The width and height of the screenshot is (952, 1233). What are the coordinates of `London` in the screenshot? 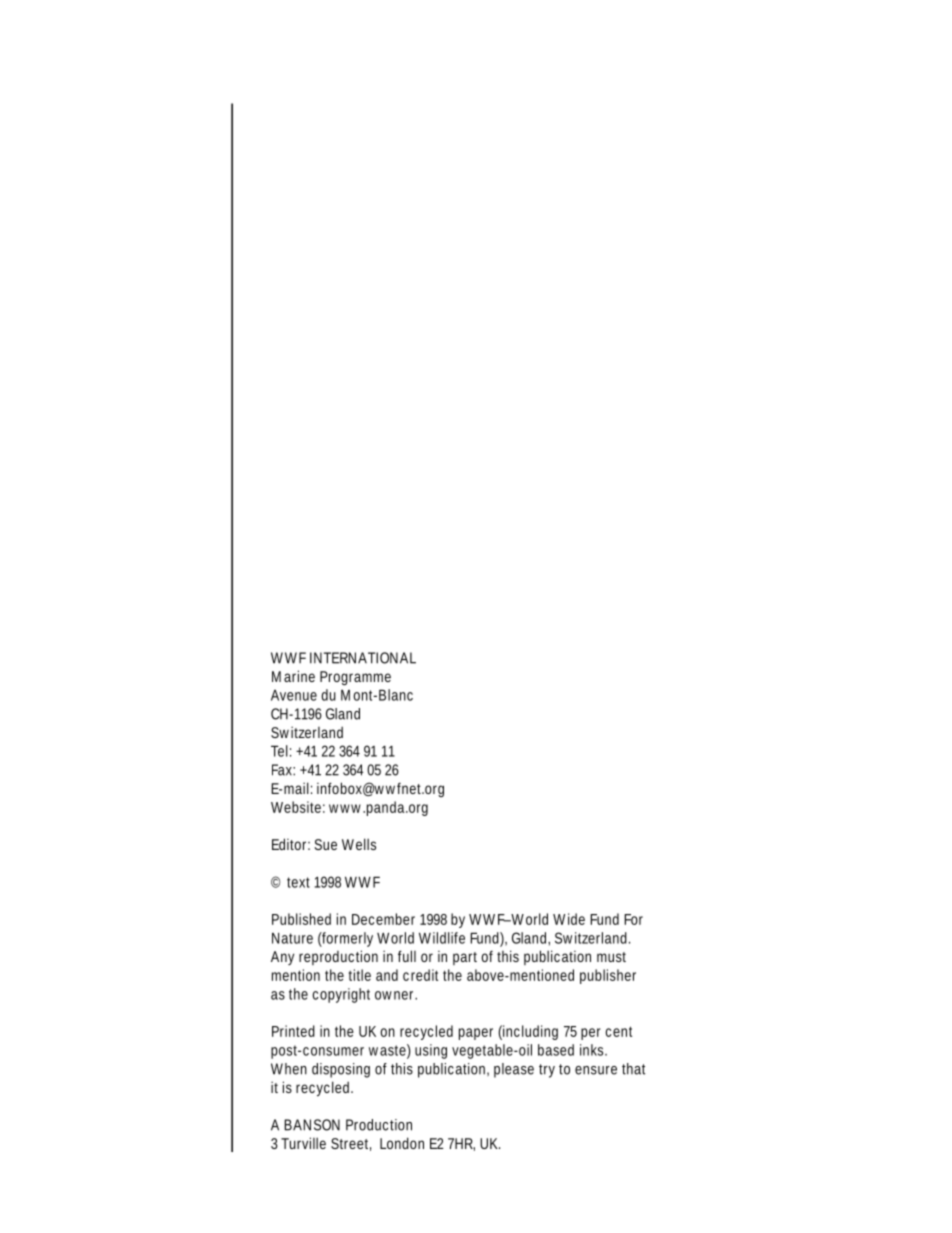 It's located at (402, 1143).
